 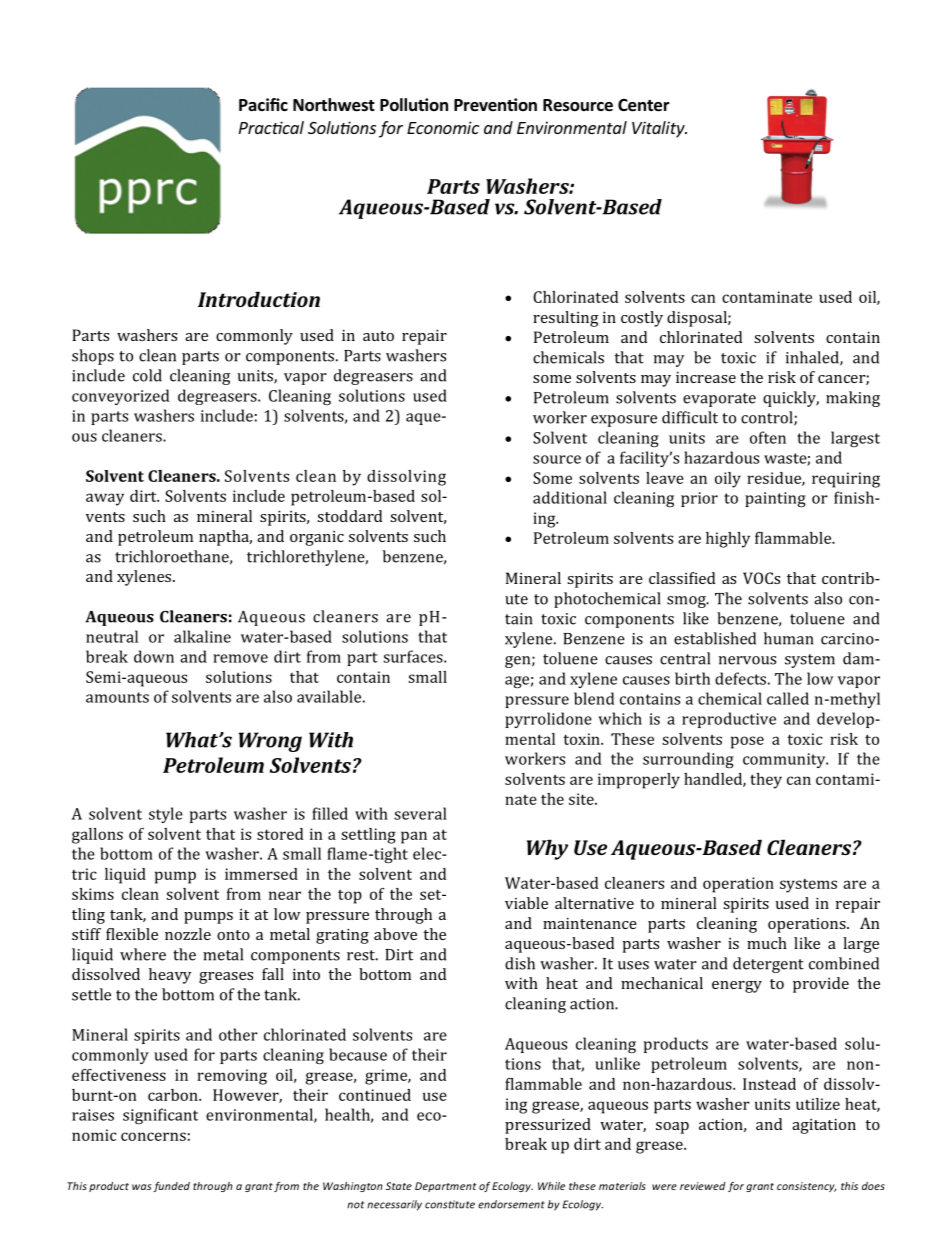 What do you see at coordinates (788, 638) in the screenshot?
I see `human` at bounding box center [788, 638].
